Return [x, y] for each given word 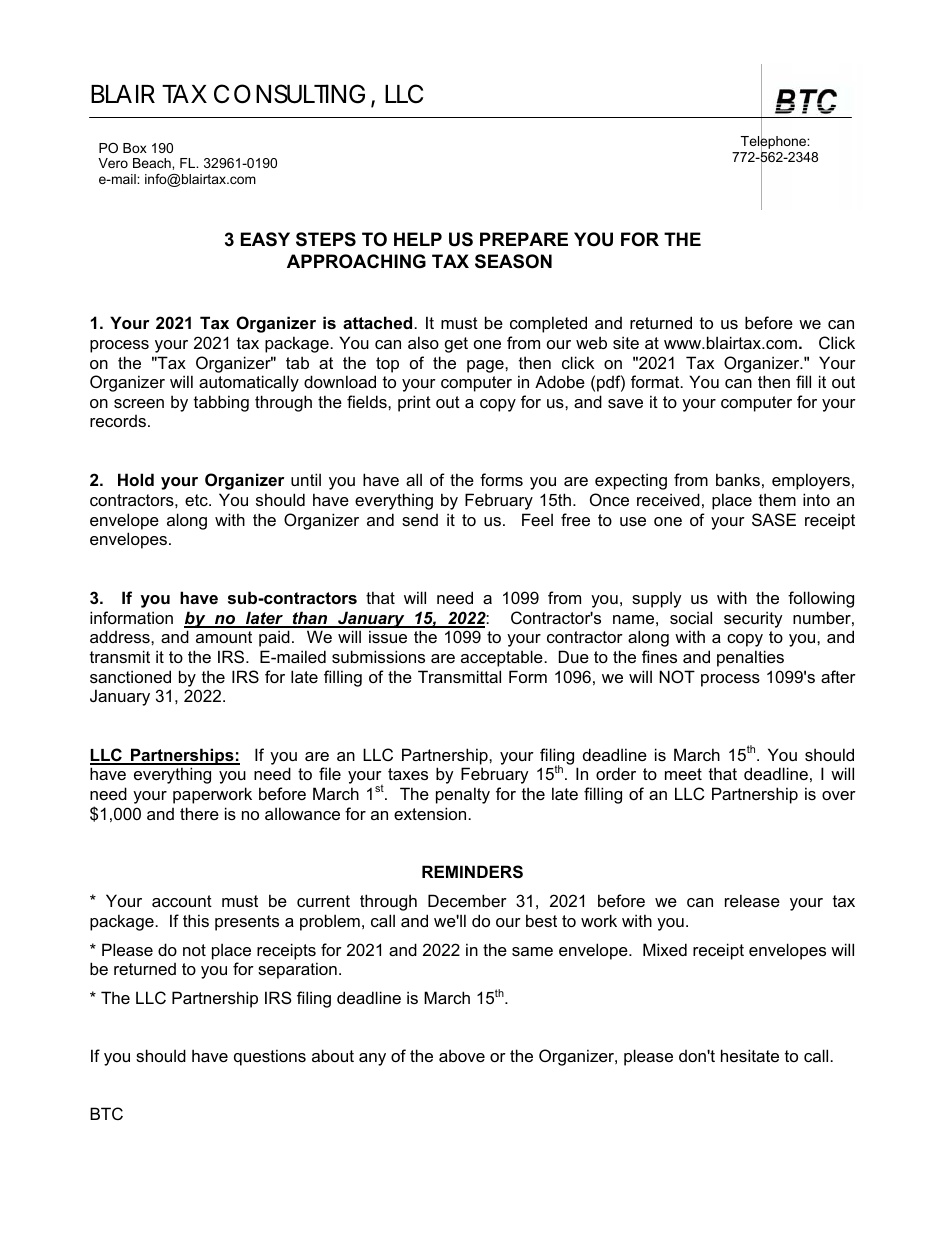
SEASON [513, 261]
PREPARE [524, 239]
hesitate [750, 1055]
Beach [153, 163]
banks [738, 479]
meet [683, 774]
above [462, 1055]
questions [270, 1057]
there [199, 813]
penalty [463, 795]
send [420, 520]
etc [197, 500]
